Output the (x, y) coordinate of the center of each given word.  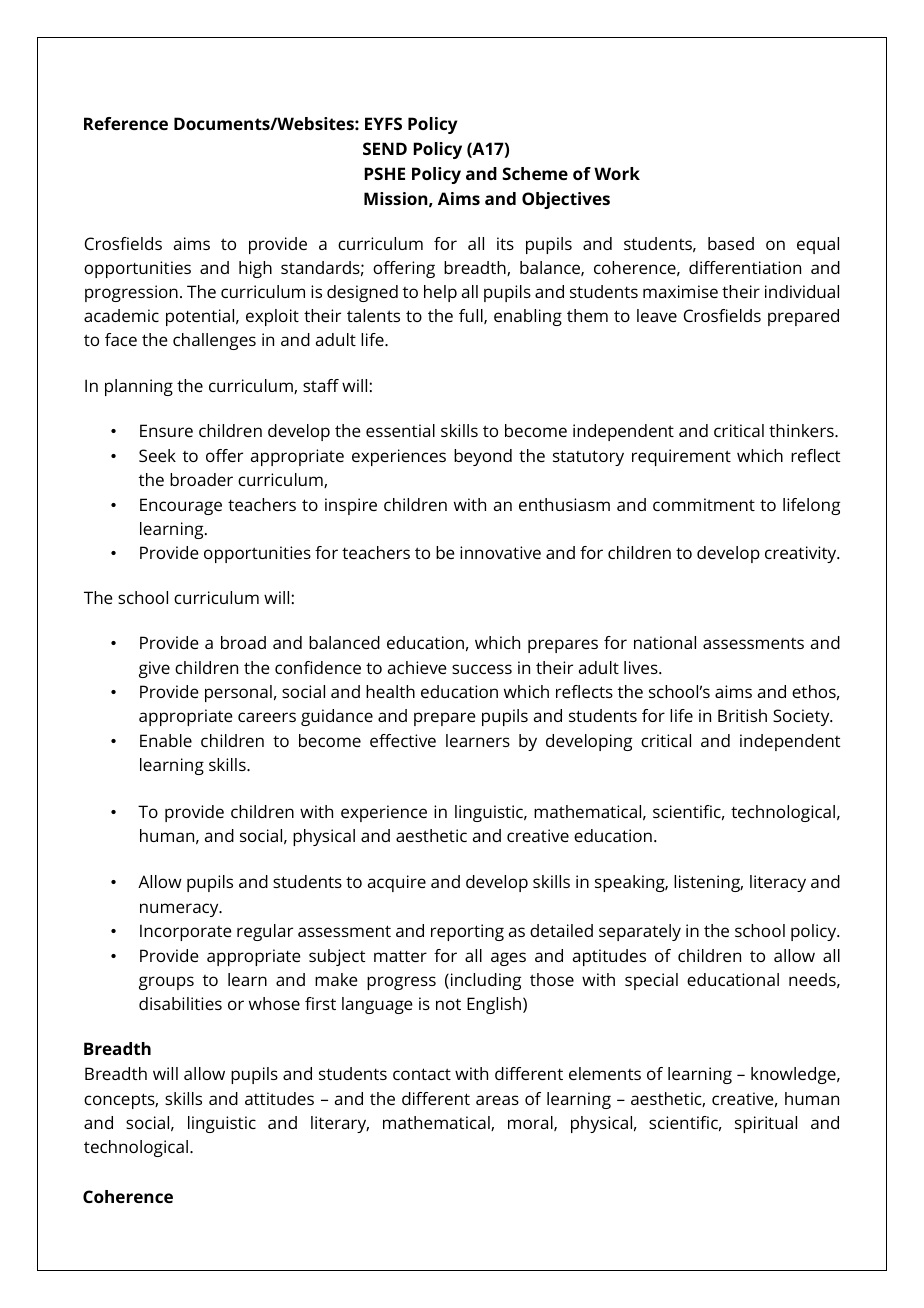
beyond (483, 457)
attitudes (279, 1098)
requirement (681, 457)
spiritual (766, 1124)
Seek (157, 455)
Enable (166, 740)
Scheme (535, 173)
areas (497, 1100)
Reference (126, 123)
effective (403, 740)
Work (617, 173)
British (742, 715)
